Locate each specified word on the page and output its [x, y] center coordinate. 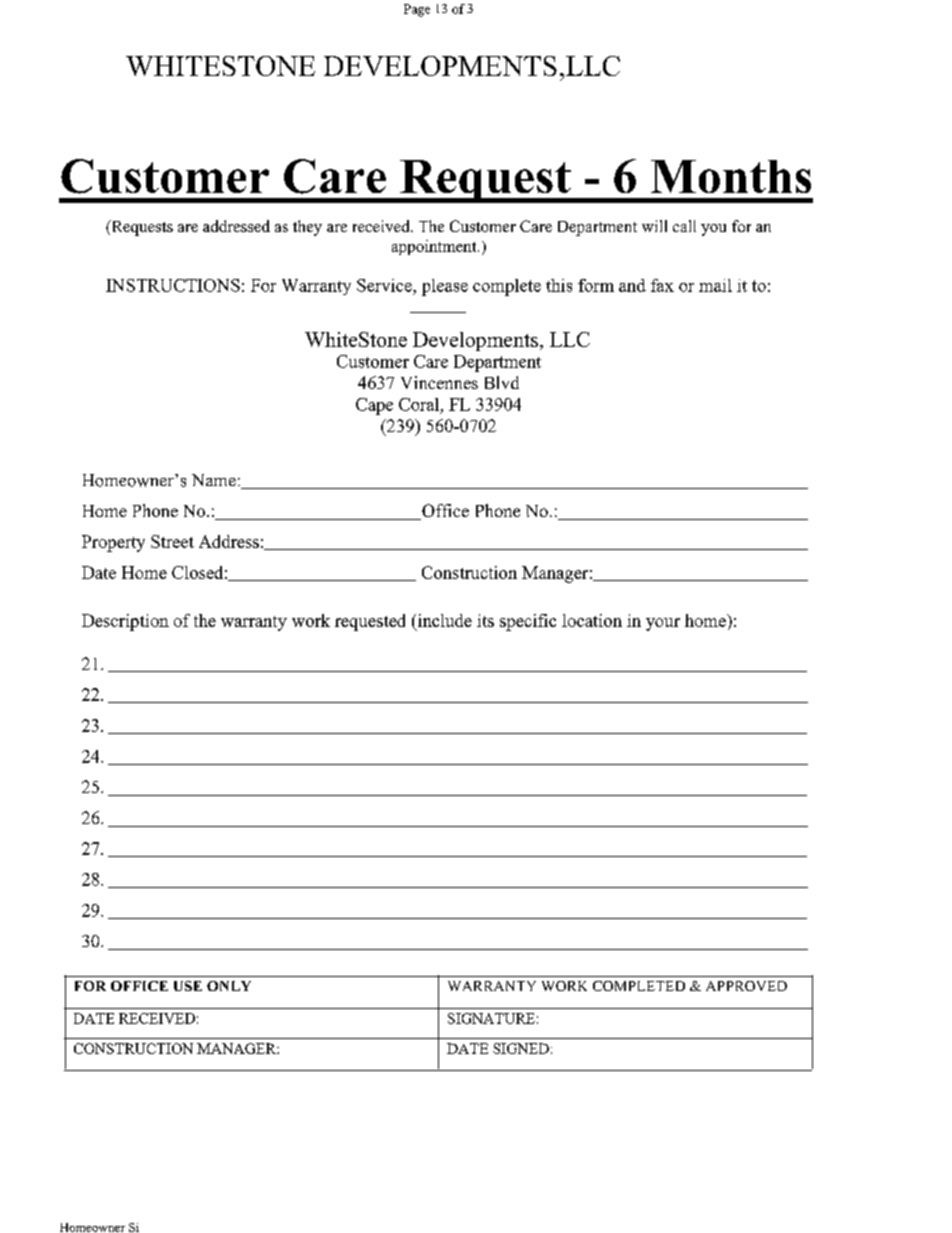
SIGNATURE [491, 1018]
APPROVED [746, 986]
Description [125, 622]
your [663, 624]
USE [188, 986]
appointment [435, 247]
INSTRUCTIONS [173, 285]
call [684, 226]
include [443, 620]
